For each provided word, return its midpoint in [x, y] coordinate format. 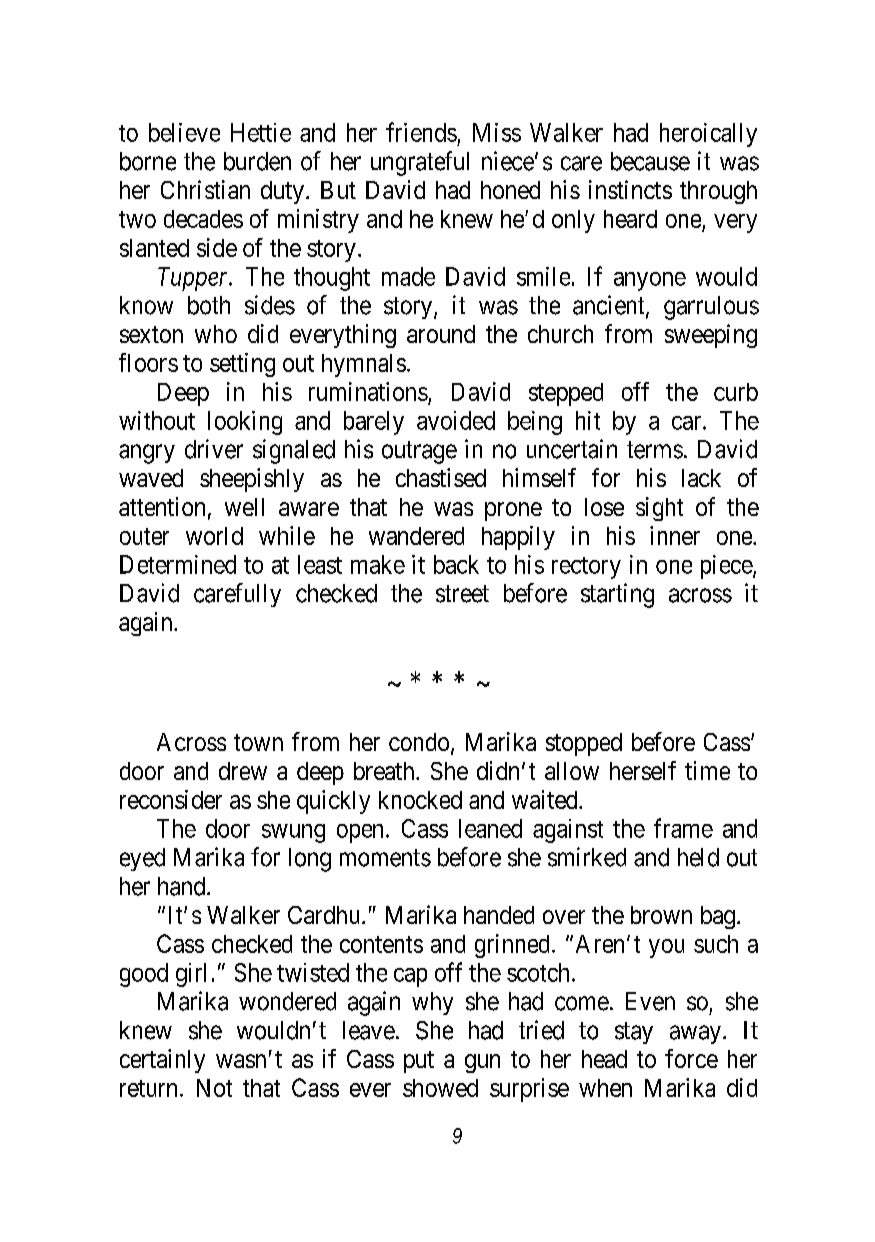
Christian [205, 189]
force [691, 1058]
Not [214, 1088]
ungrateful [420, 163]
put [419, 1062]
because [650, 161]
